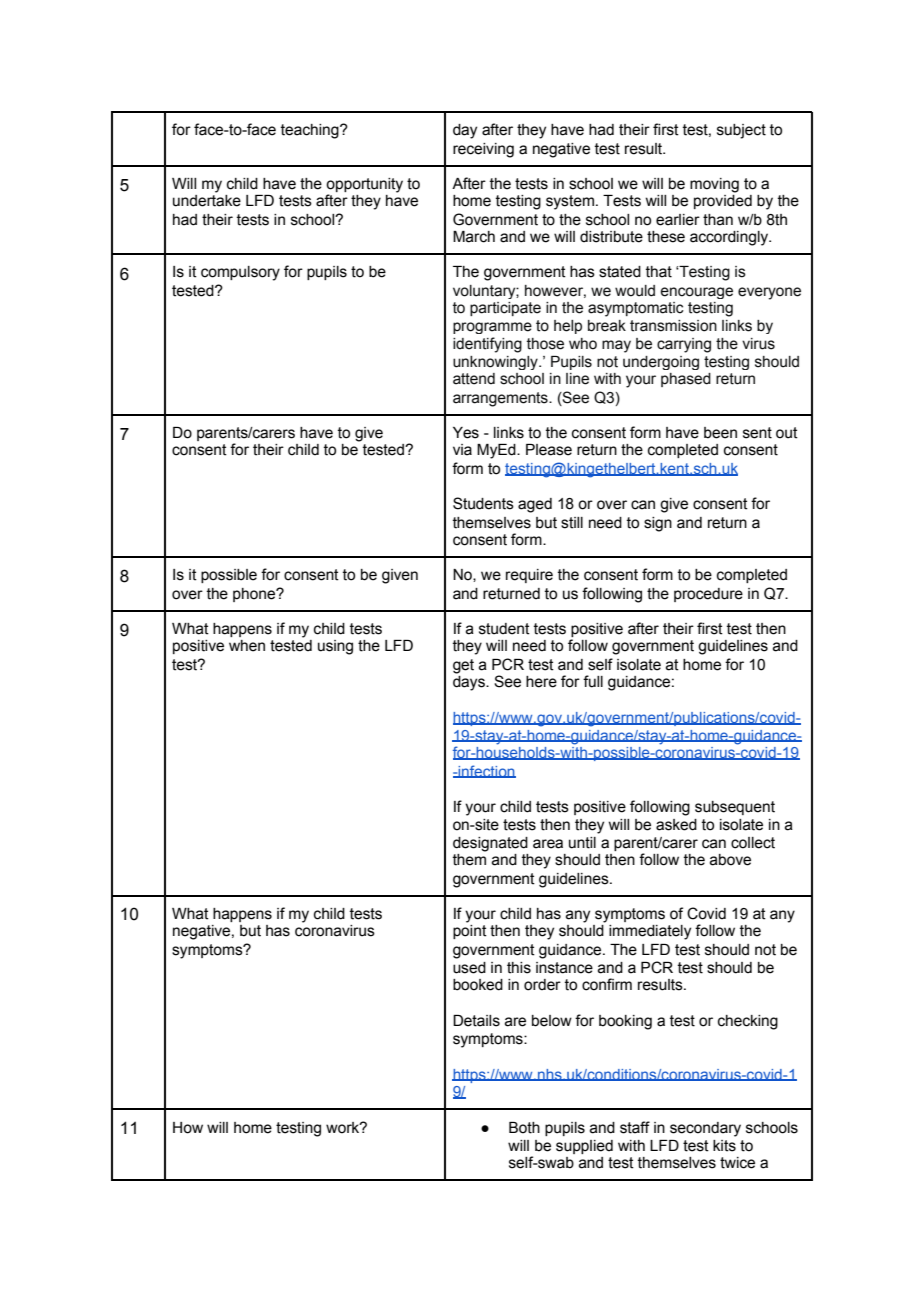  What do you see at coordinates (240, 273) in the image?
I see `compulsory` at bounding box center [240, 273].
